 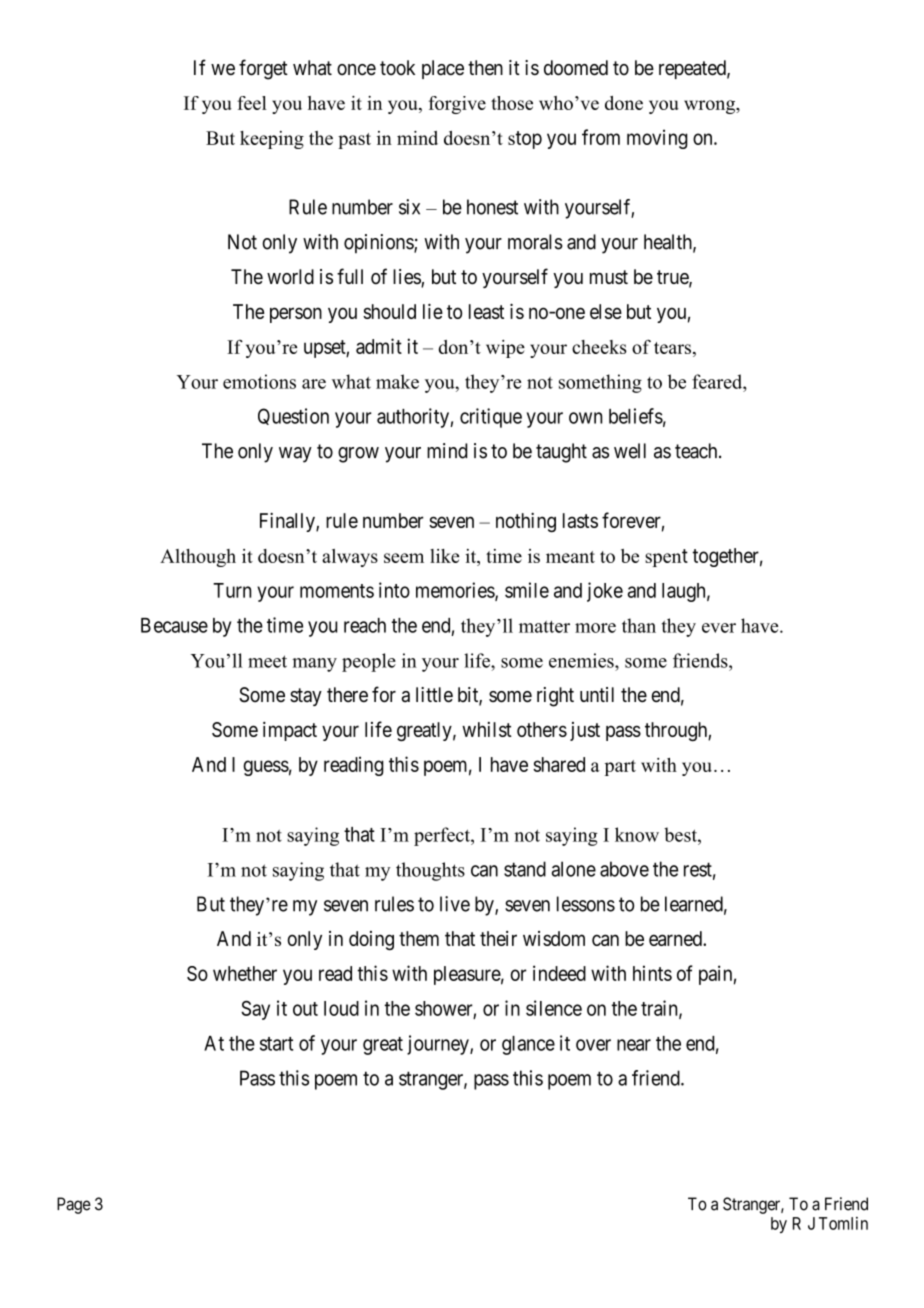 I want to click on moving, so click(x=657, y=139).
